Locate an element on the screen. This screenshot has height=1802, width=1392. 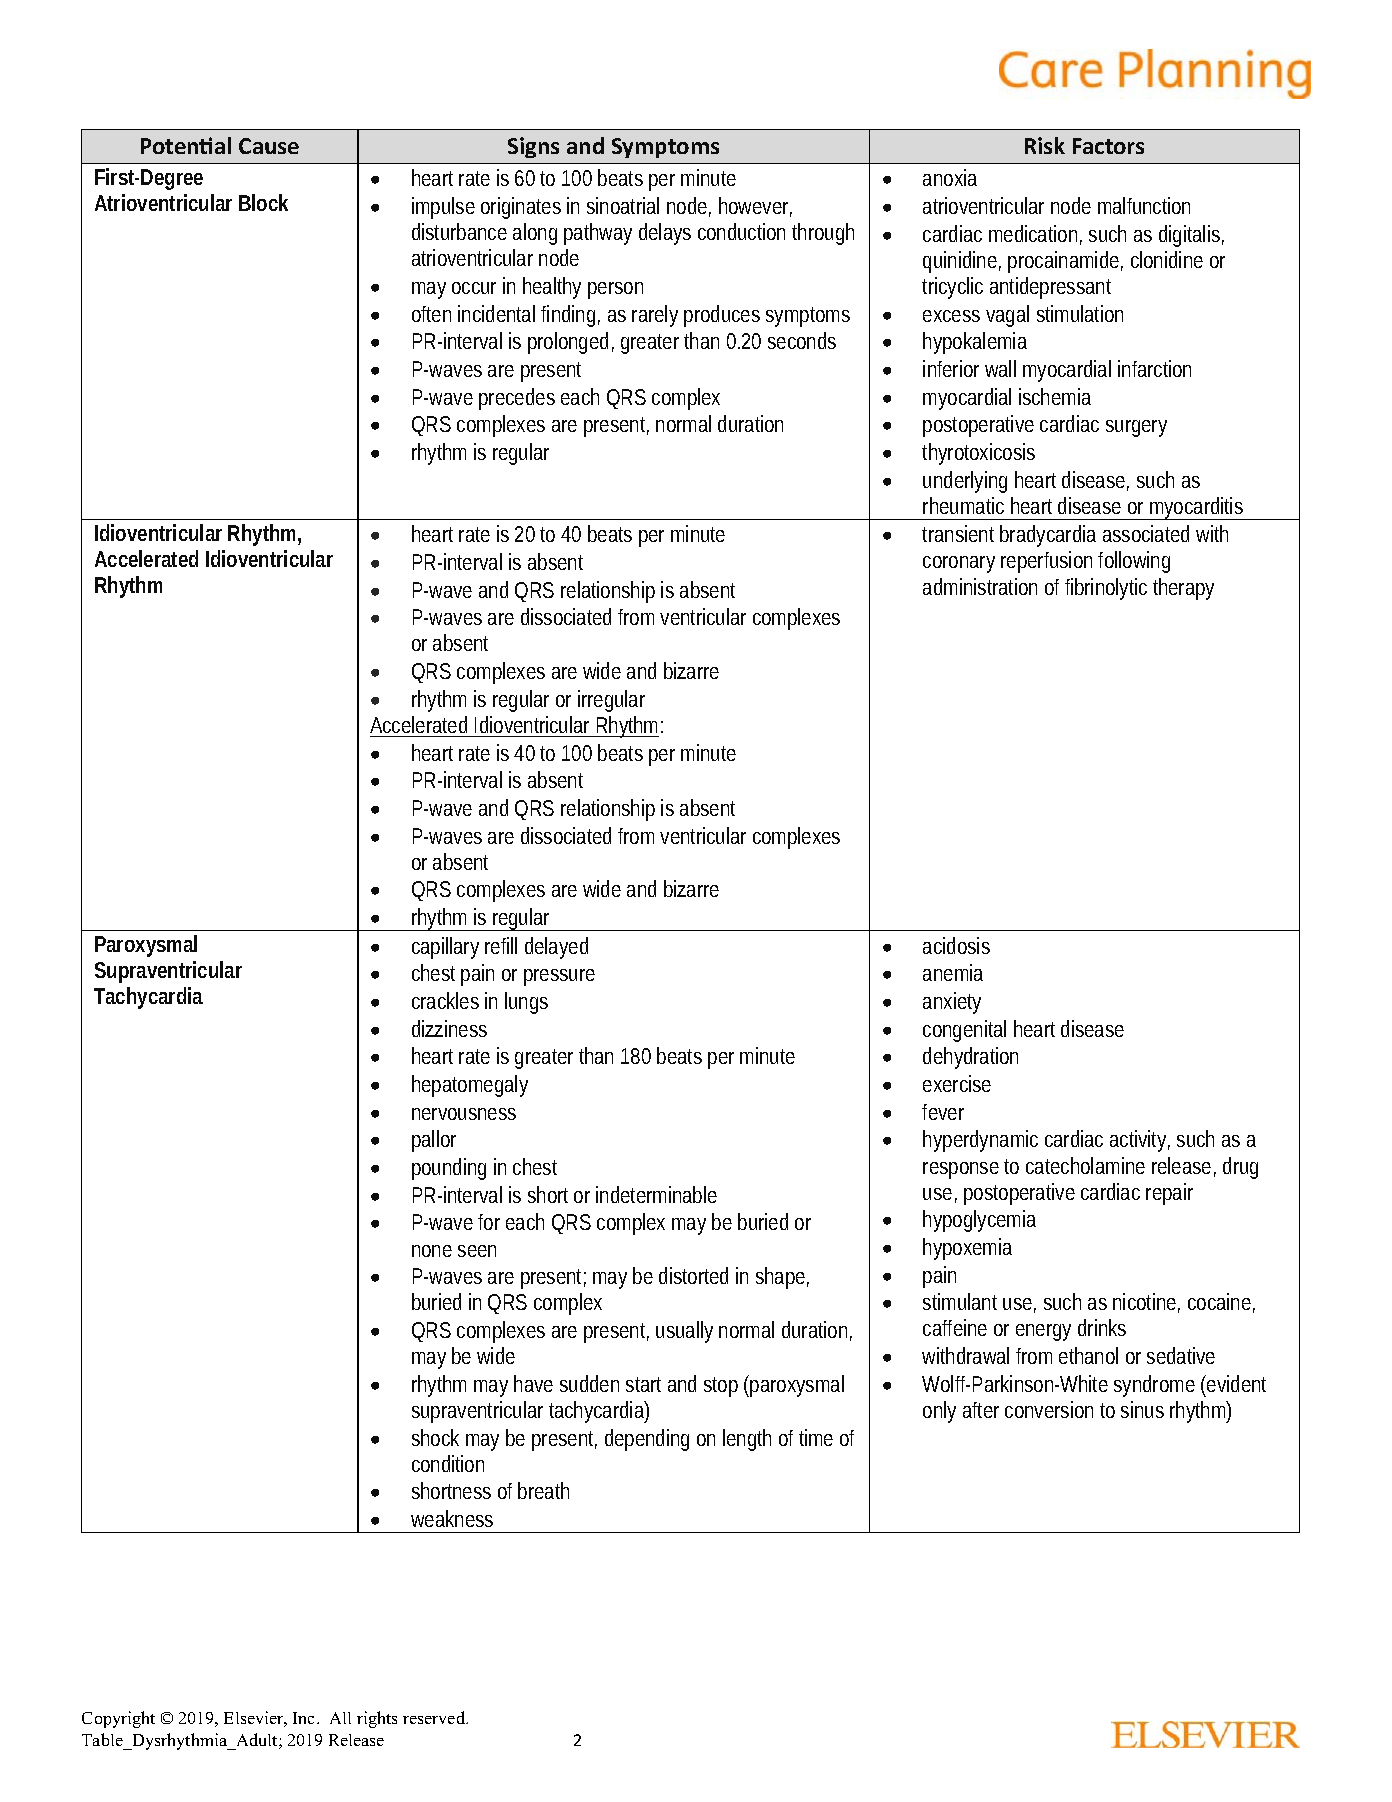
Block is located at coordinates (263, 202).
